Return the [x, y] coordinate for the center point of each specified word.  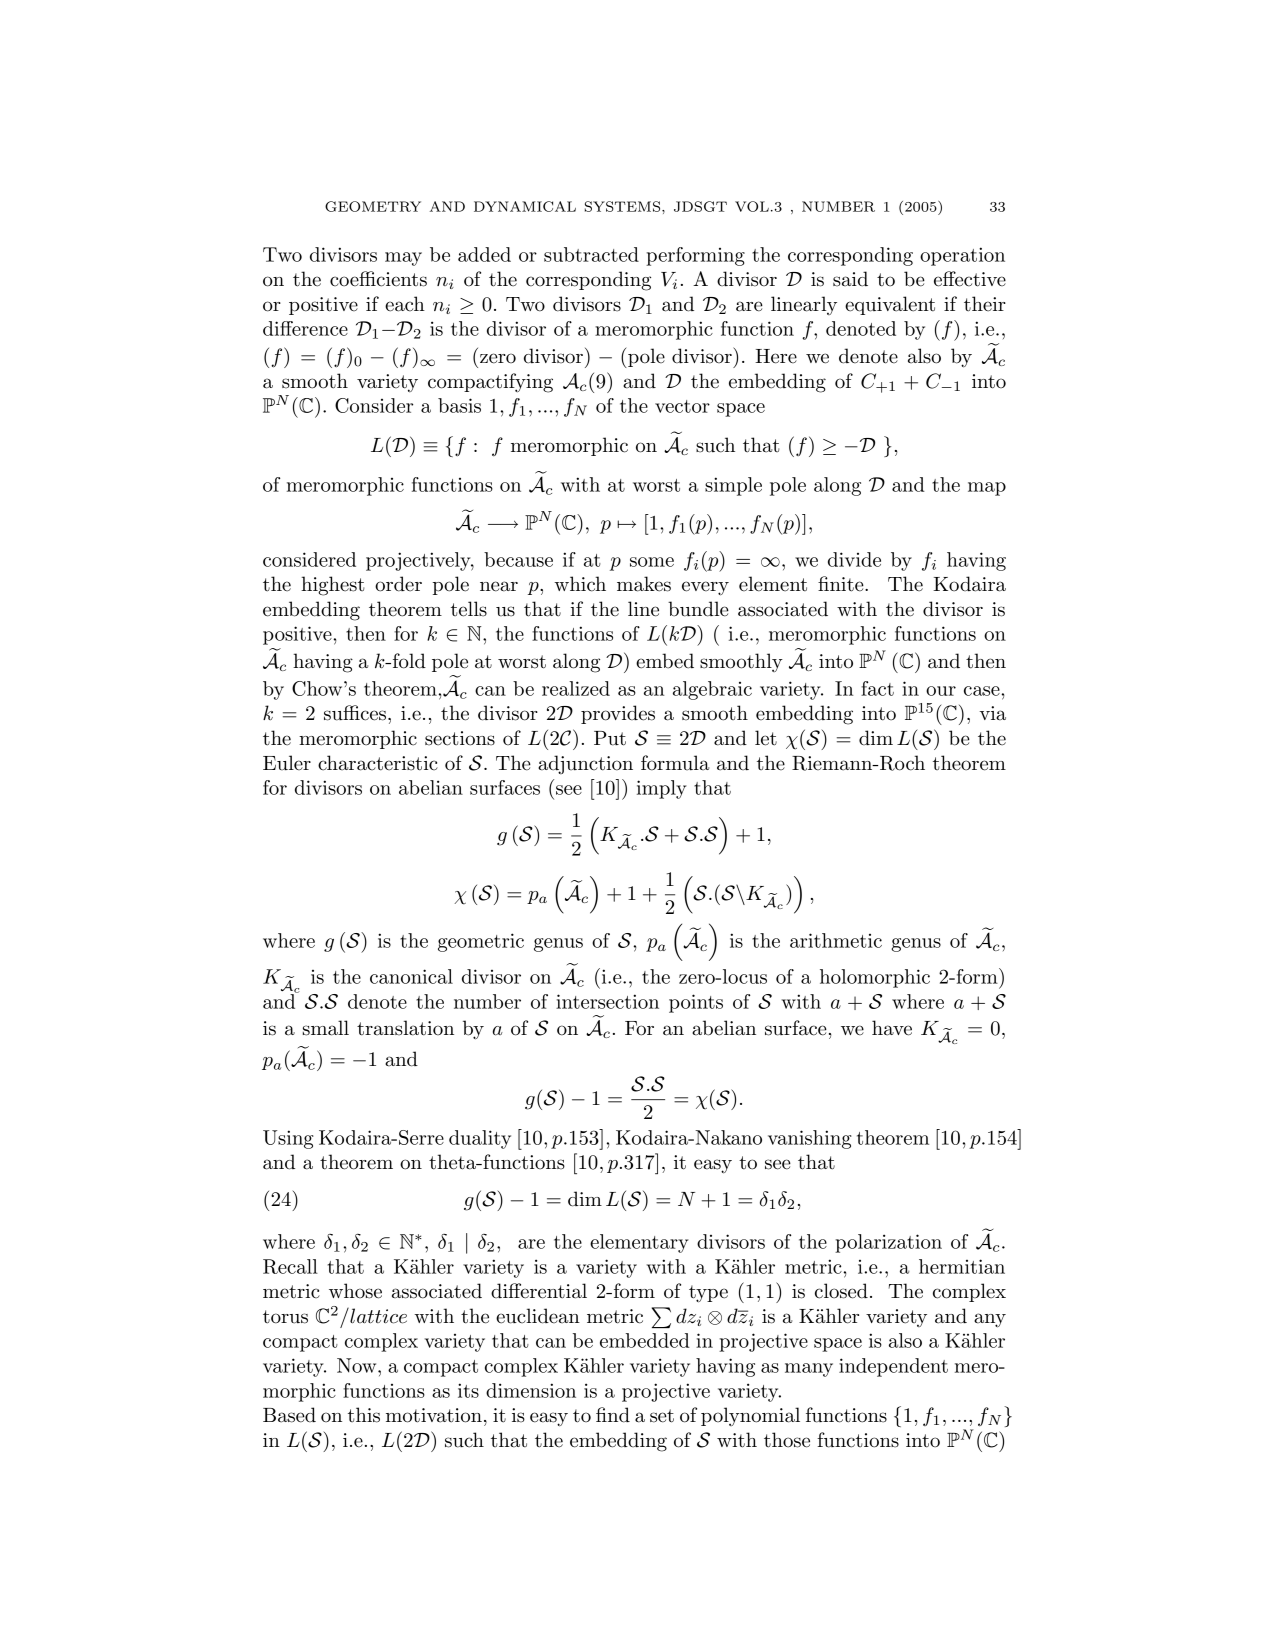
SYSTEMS [624, 206]
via [992, 713]
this [364, 1415]
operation [962, 256]
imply [662, 789]
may [403, 259]
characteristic [378, 763]
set [662, 1416]
